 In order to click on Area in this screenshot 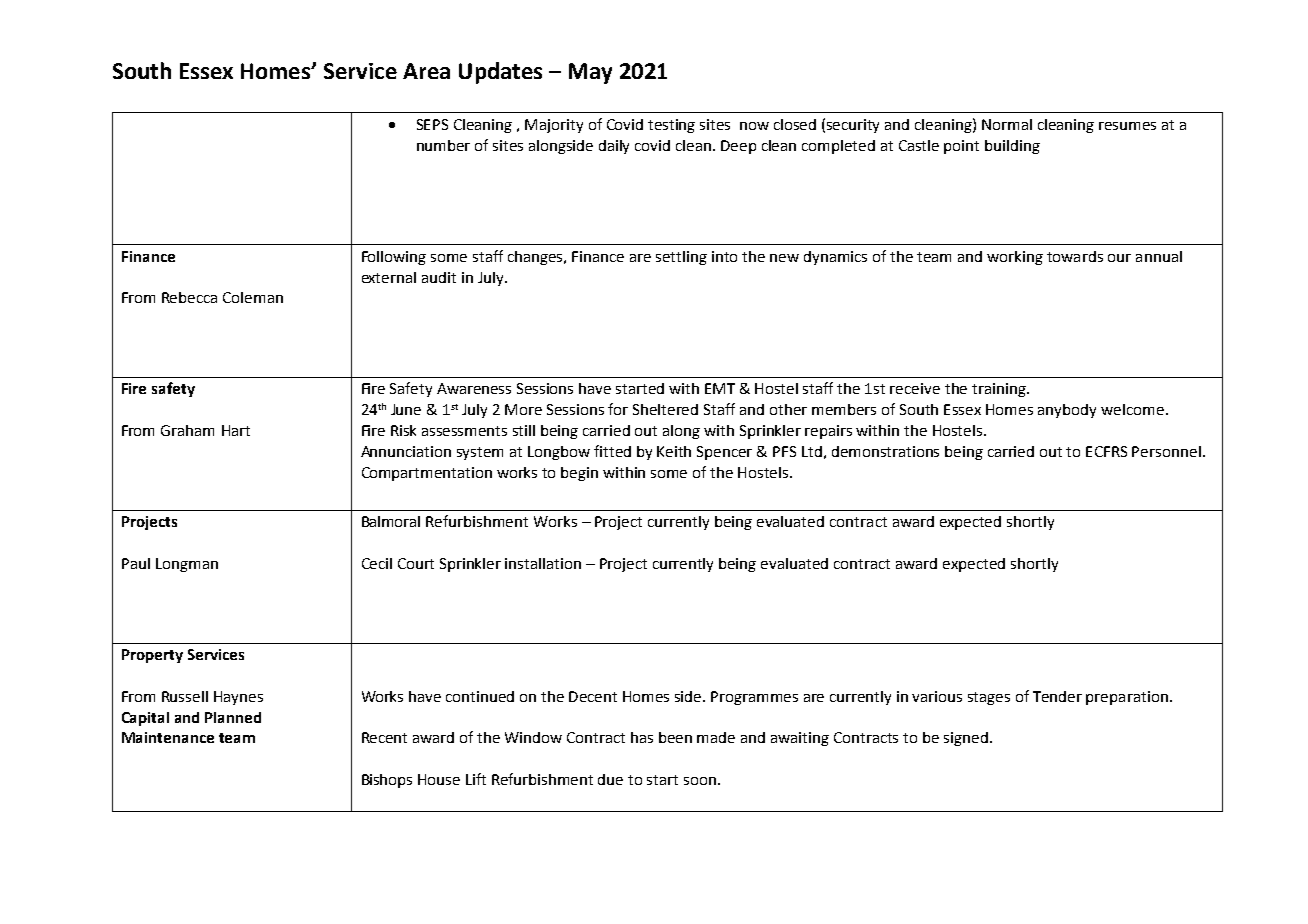, I will do `click(426, 71)`.
